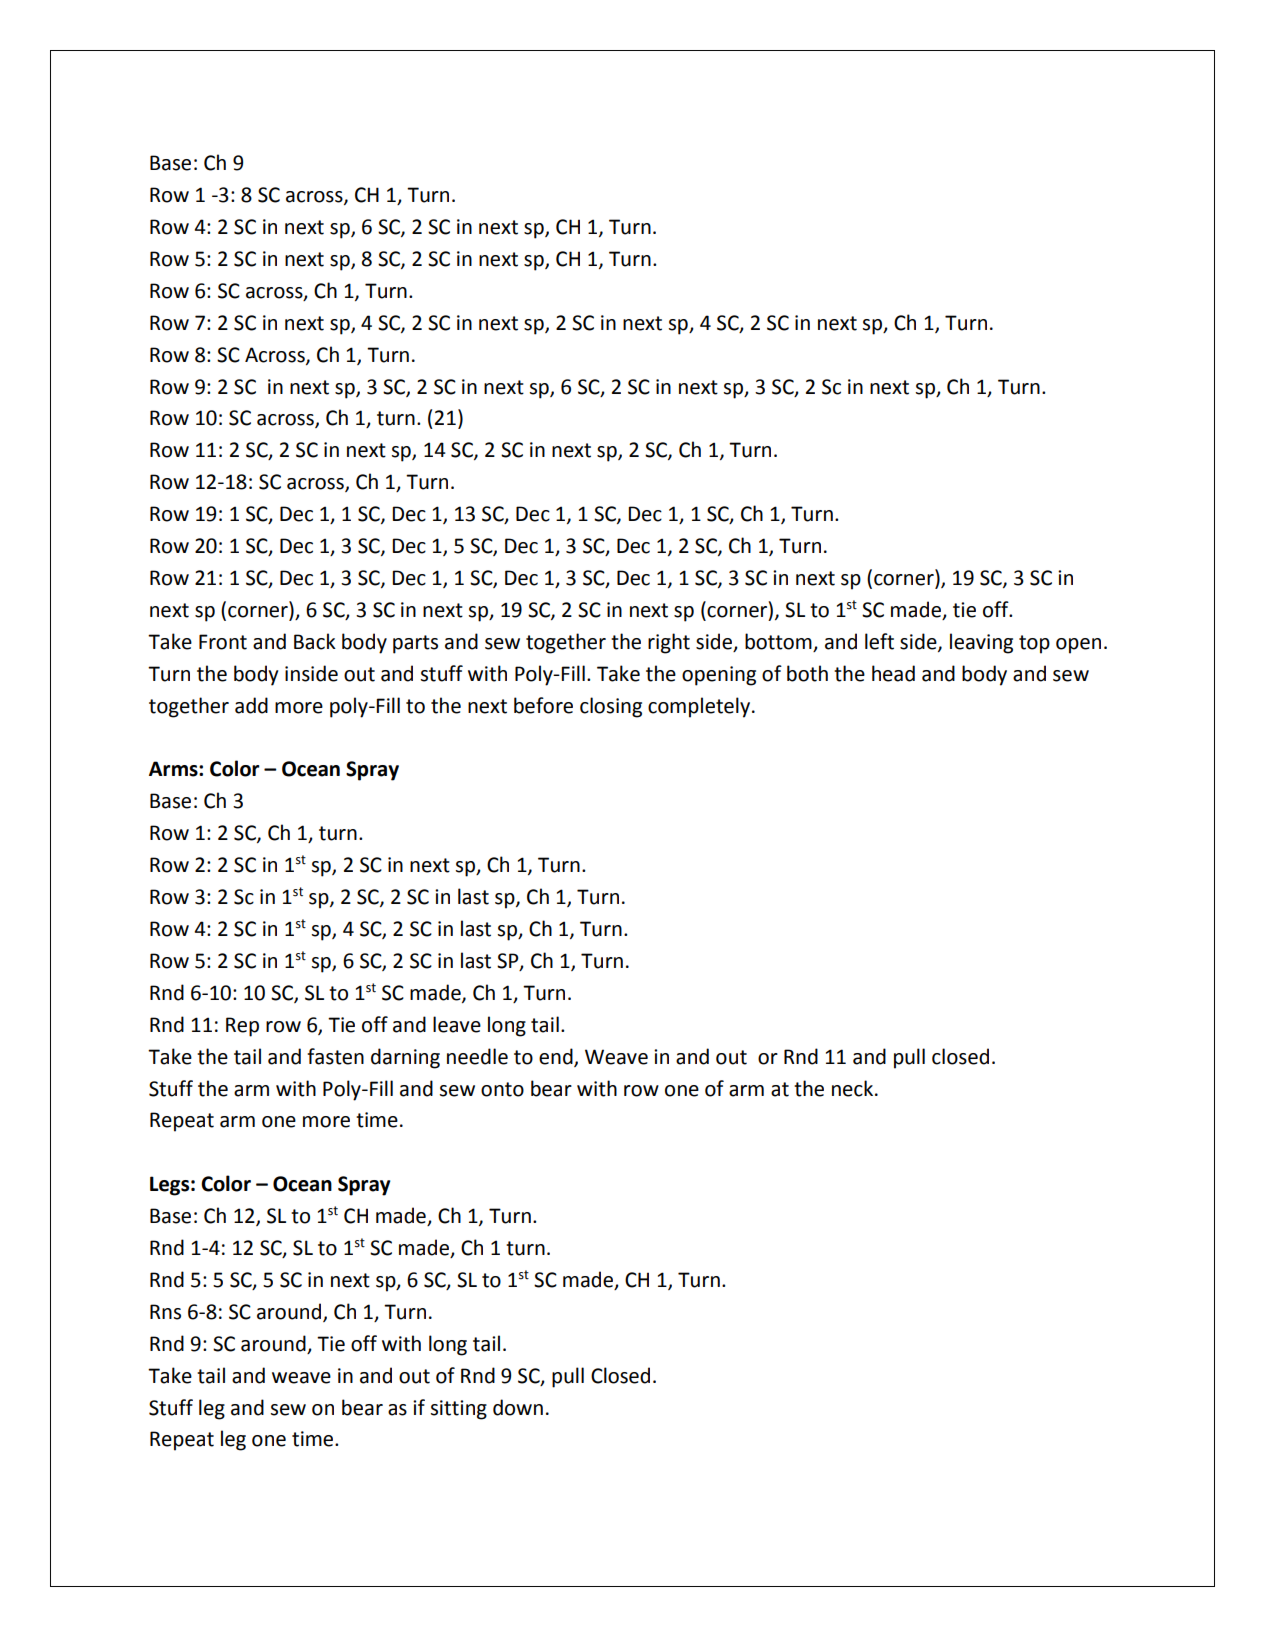 This screenshot has width=1264, height=1636. Describe the element at coordinates (854, 1088) in the screenshot. I see `neck` at that location.
